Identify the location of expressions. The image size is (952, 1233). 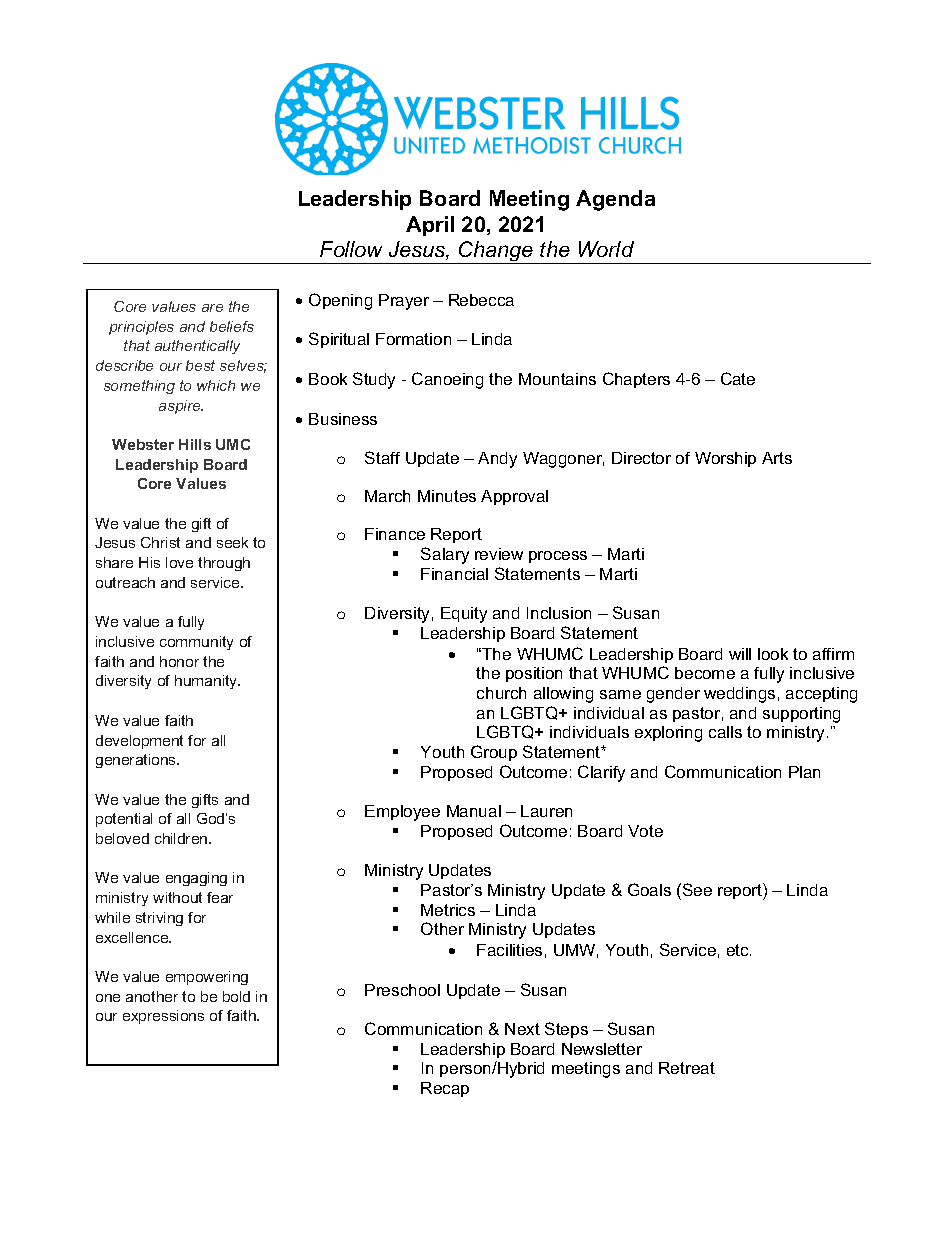
(163, 1017).
